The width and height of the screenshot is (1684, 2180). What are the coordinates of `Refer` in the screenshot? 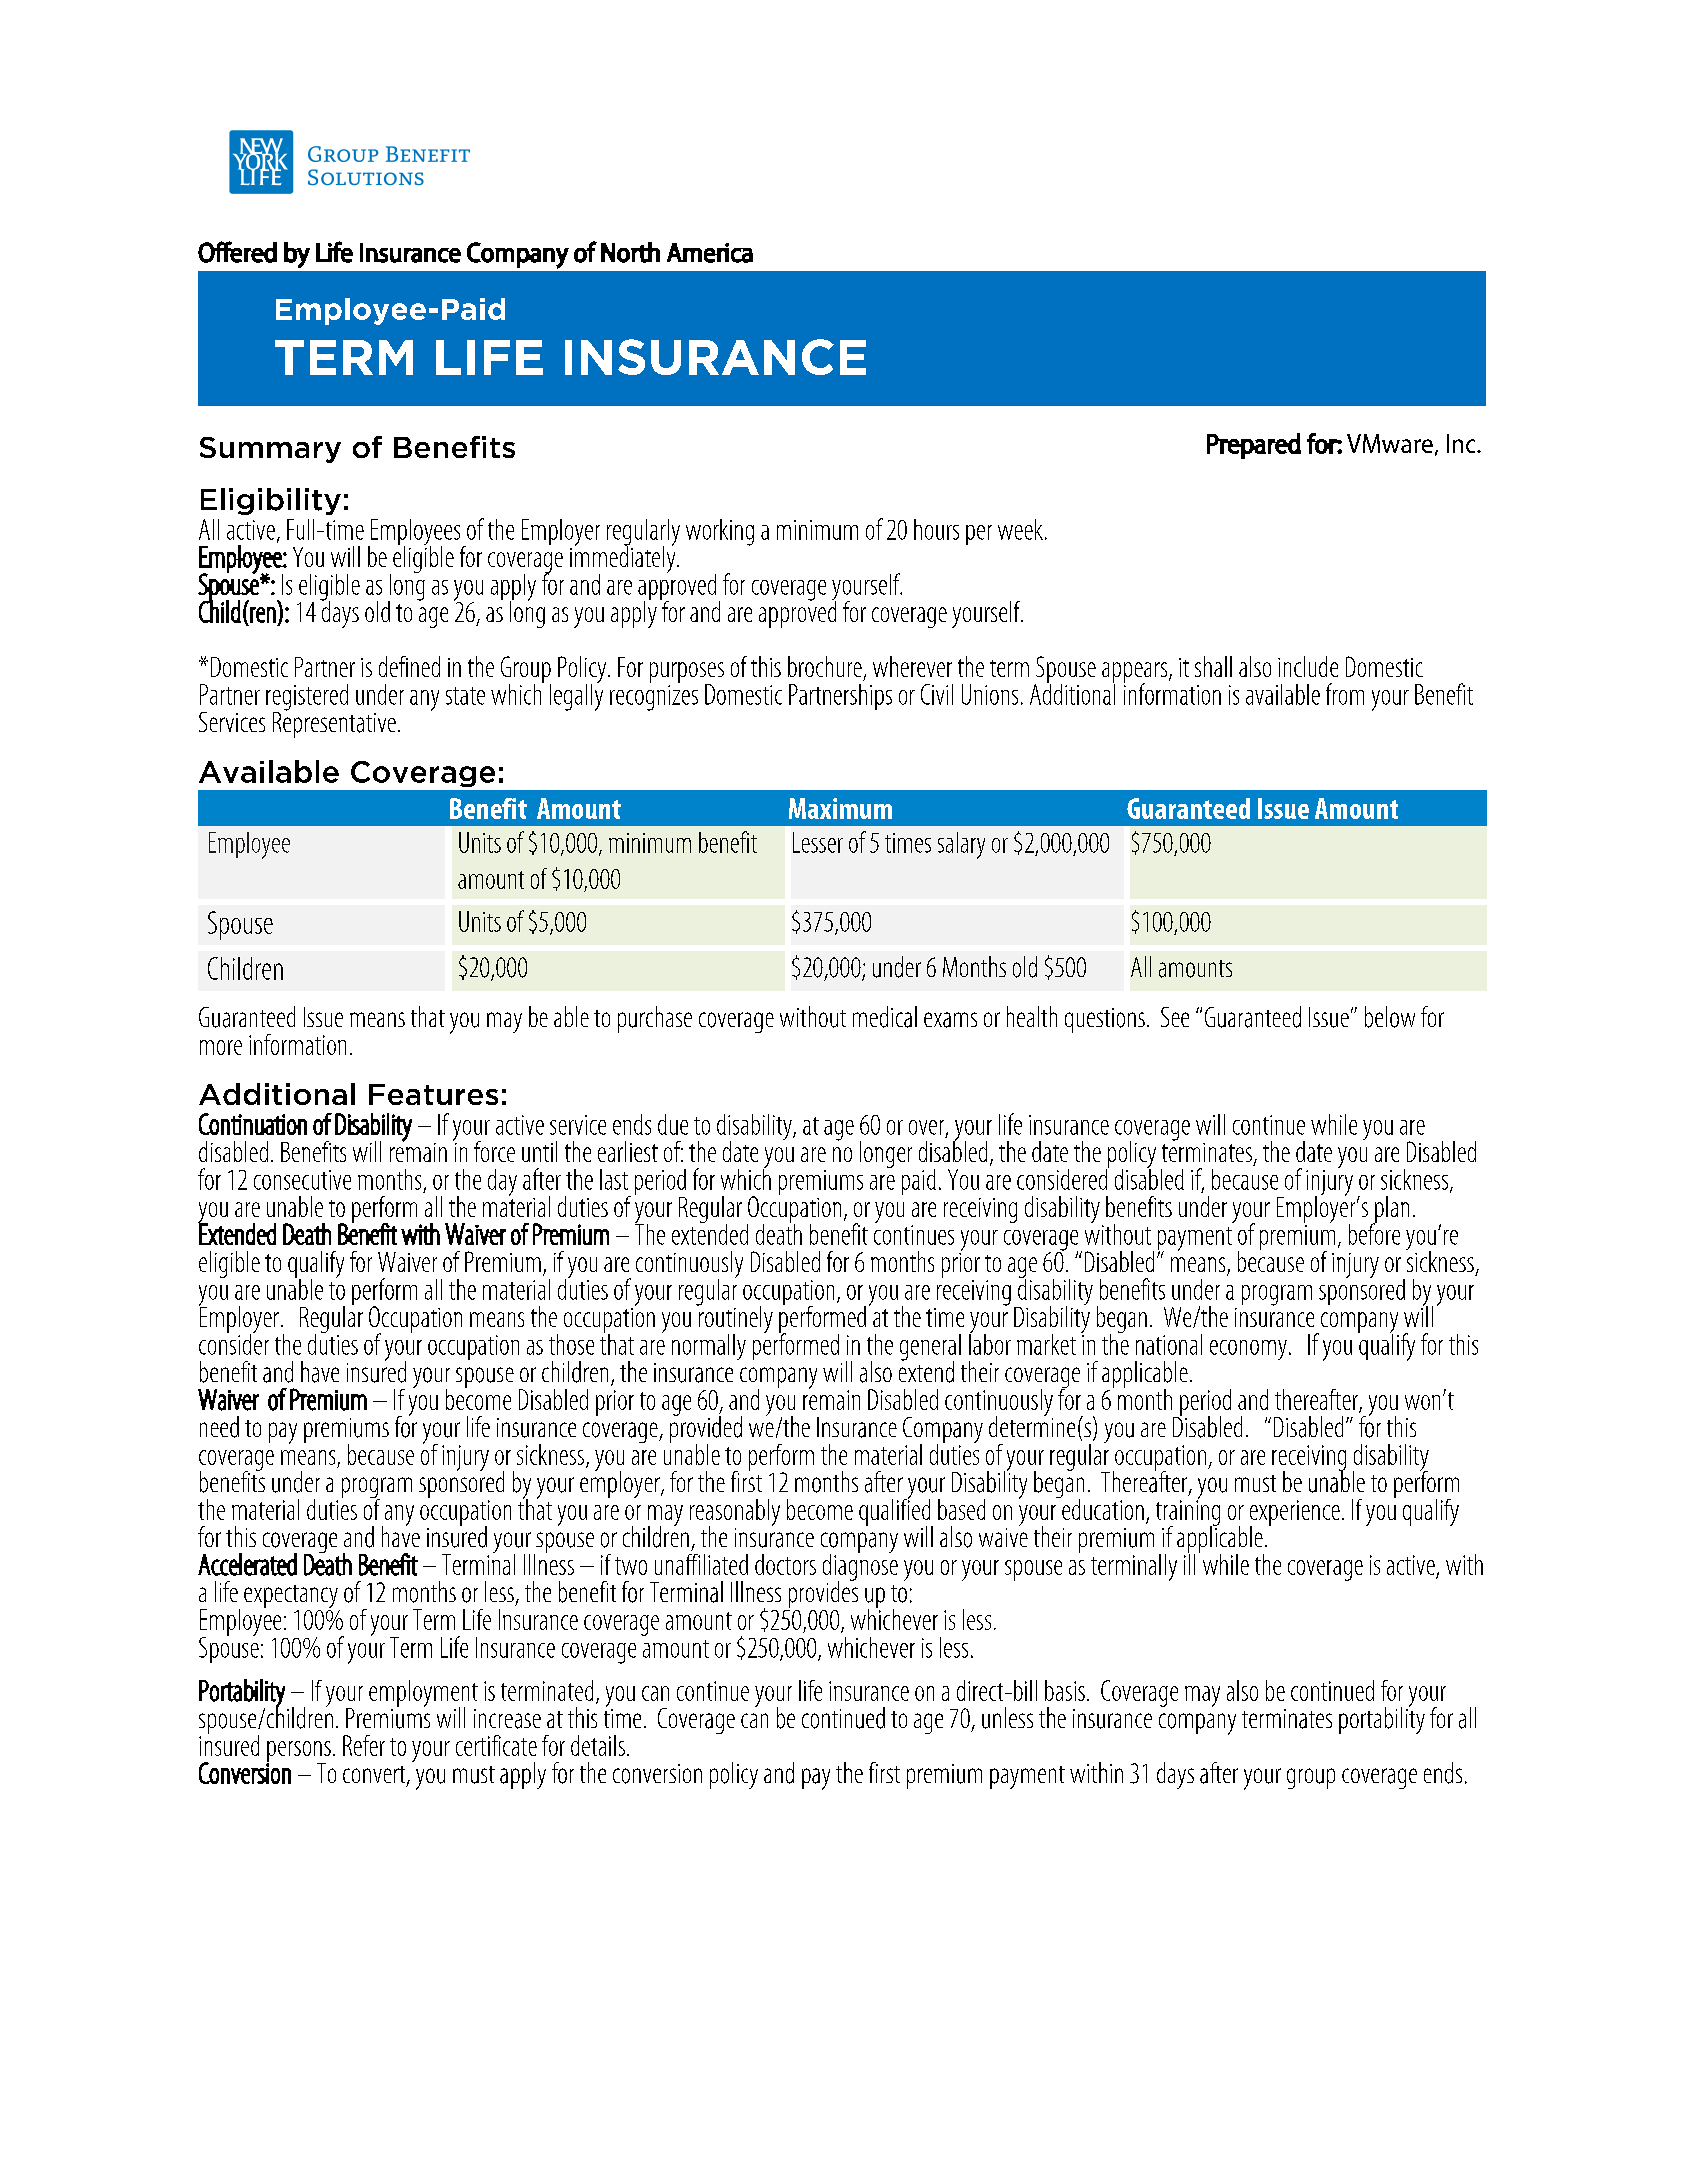 It's located at (364, 1745).
